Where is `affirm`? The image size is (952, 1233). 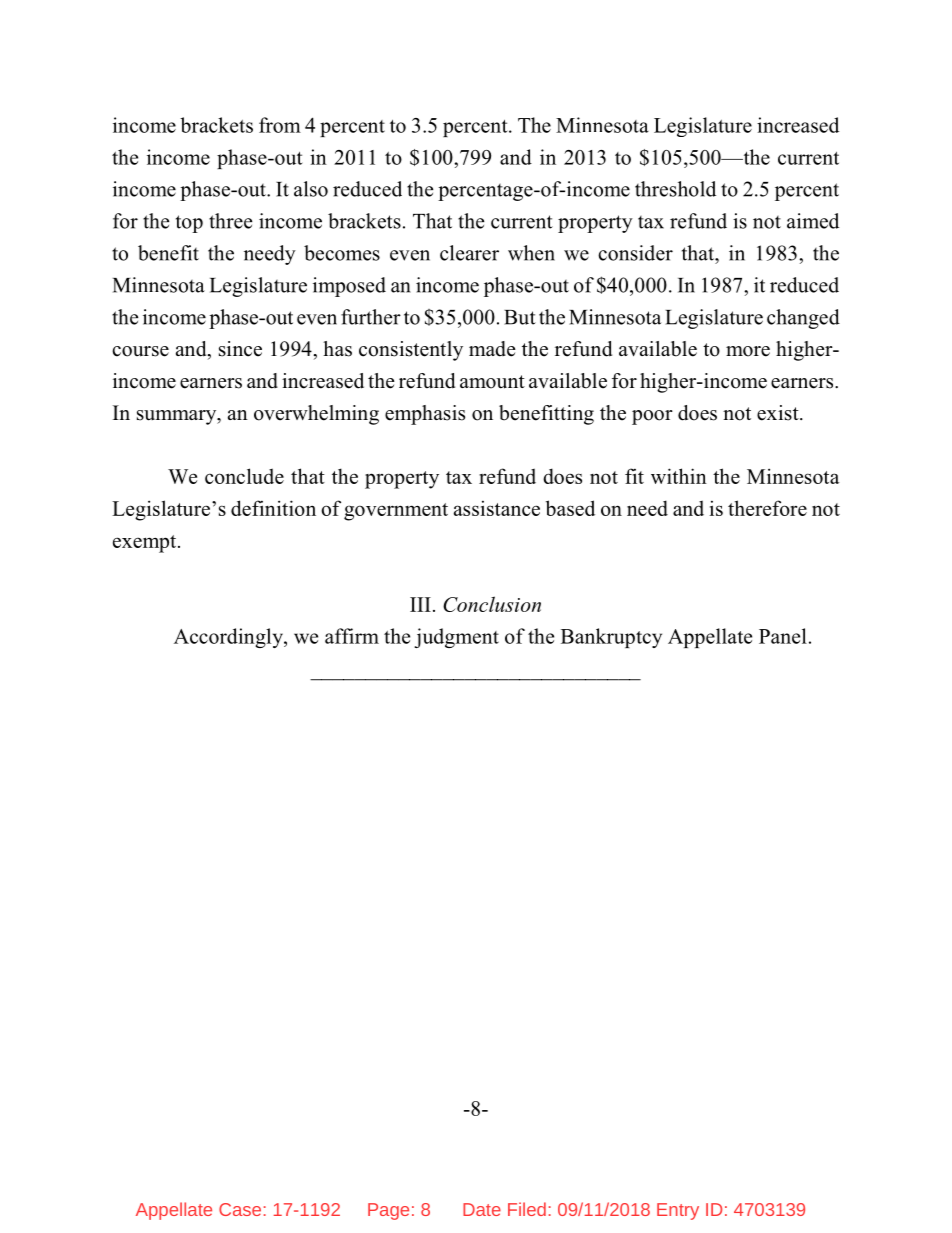
affirm is located at coordinates (352, 636).
